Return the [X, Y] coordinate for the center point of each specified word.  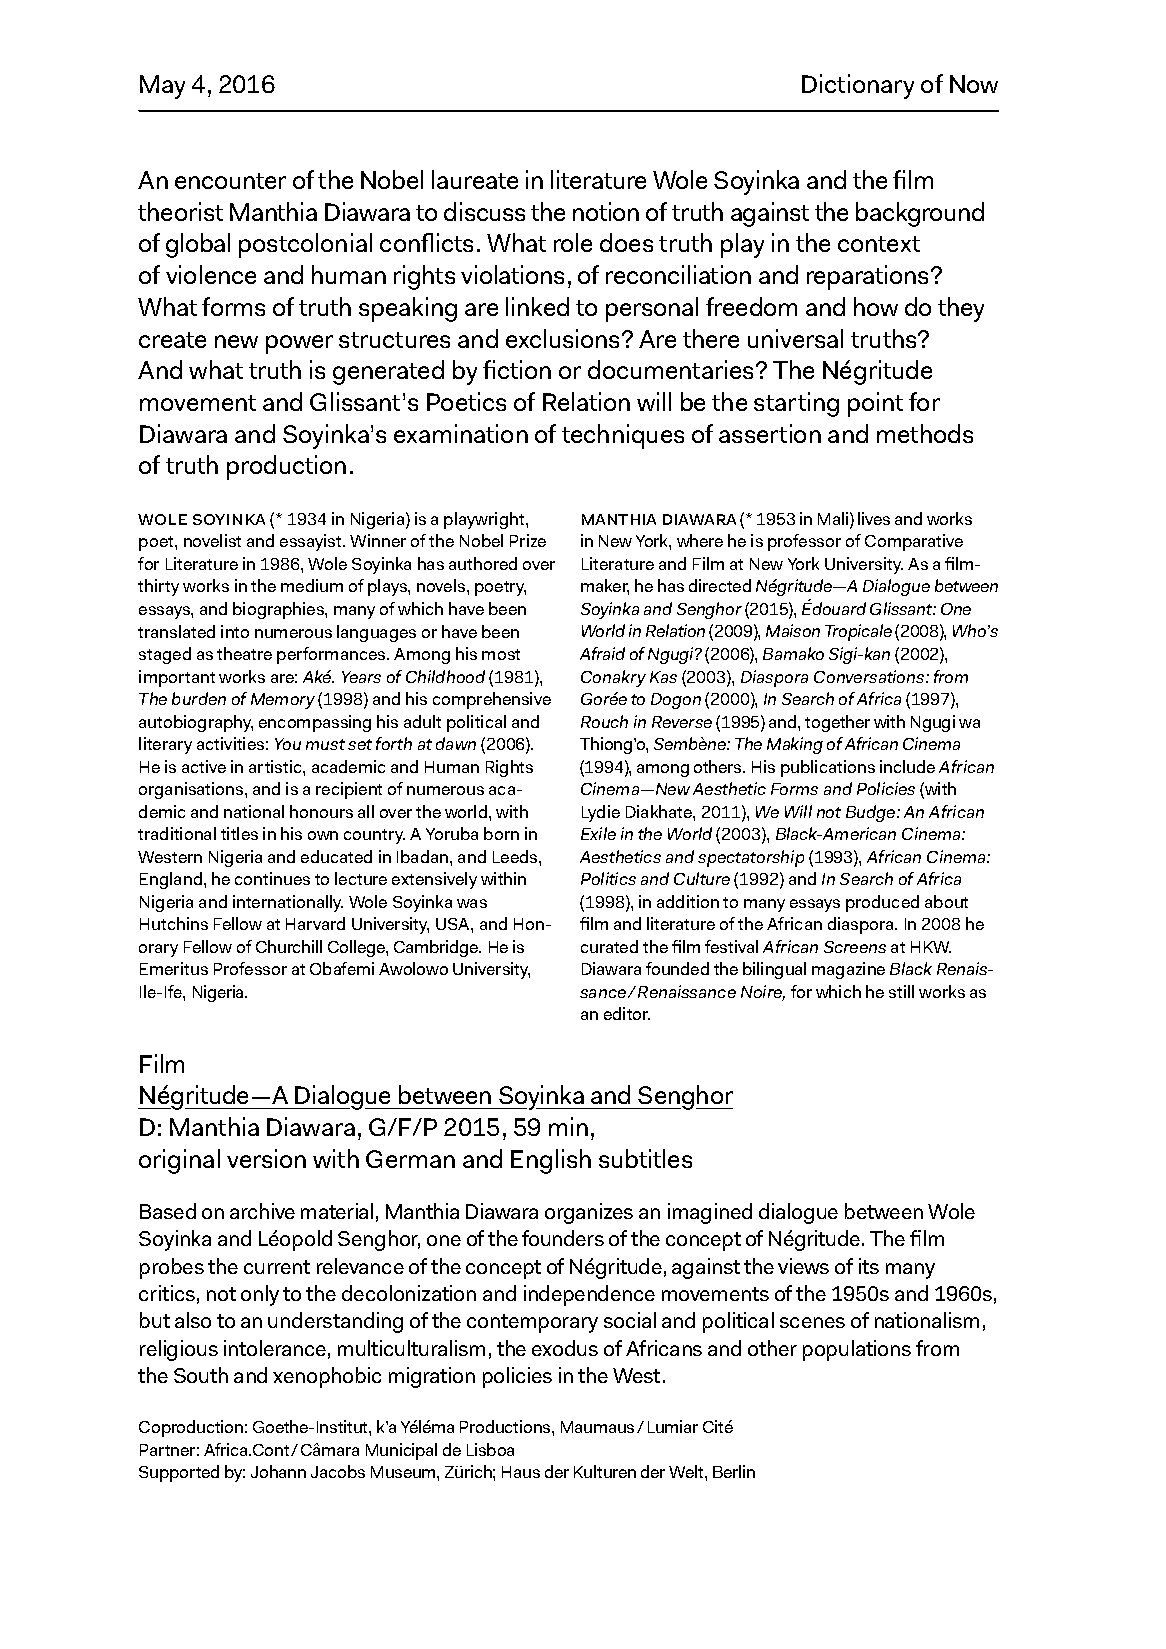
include [907, 766]
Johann [278, 1471]
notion [606, 211]
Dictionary [858, 86]
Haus [521, 1472]
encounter [230, 181]
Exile [598, 833]
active [204, 766]
